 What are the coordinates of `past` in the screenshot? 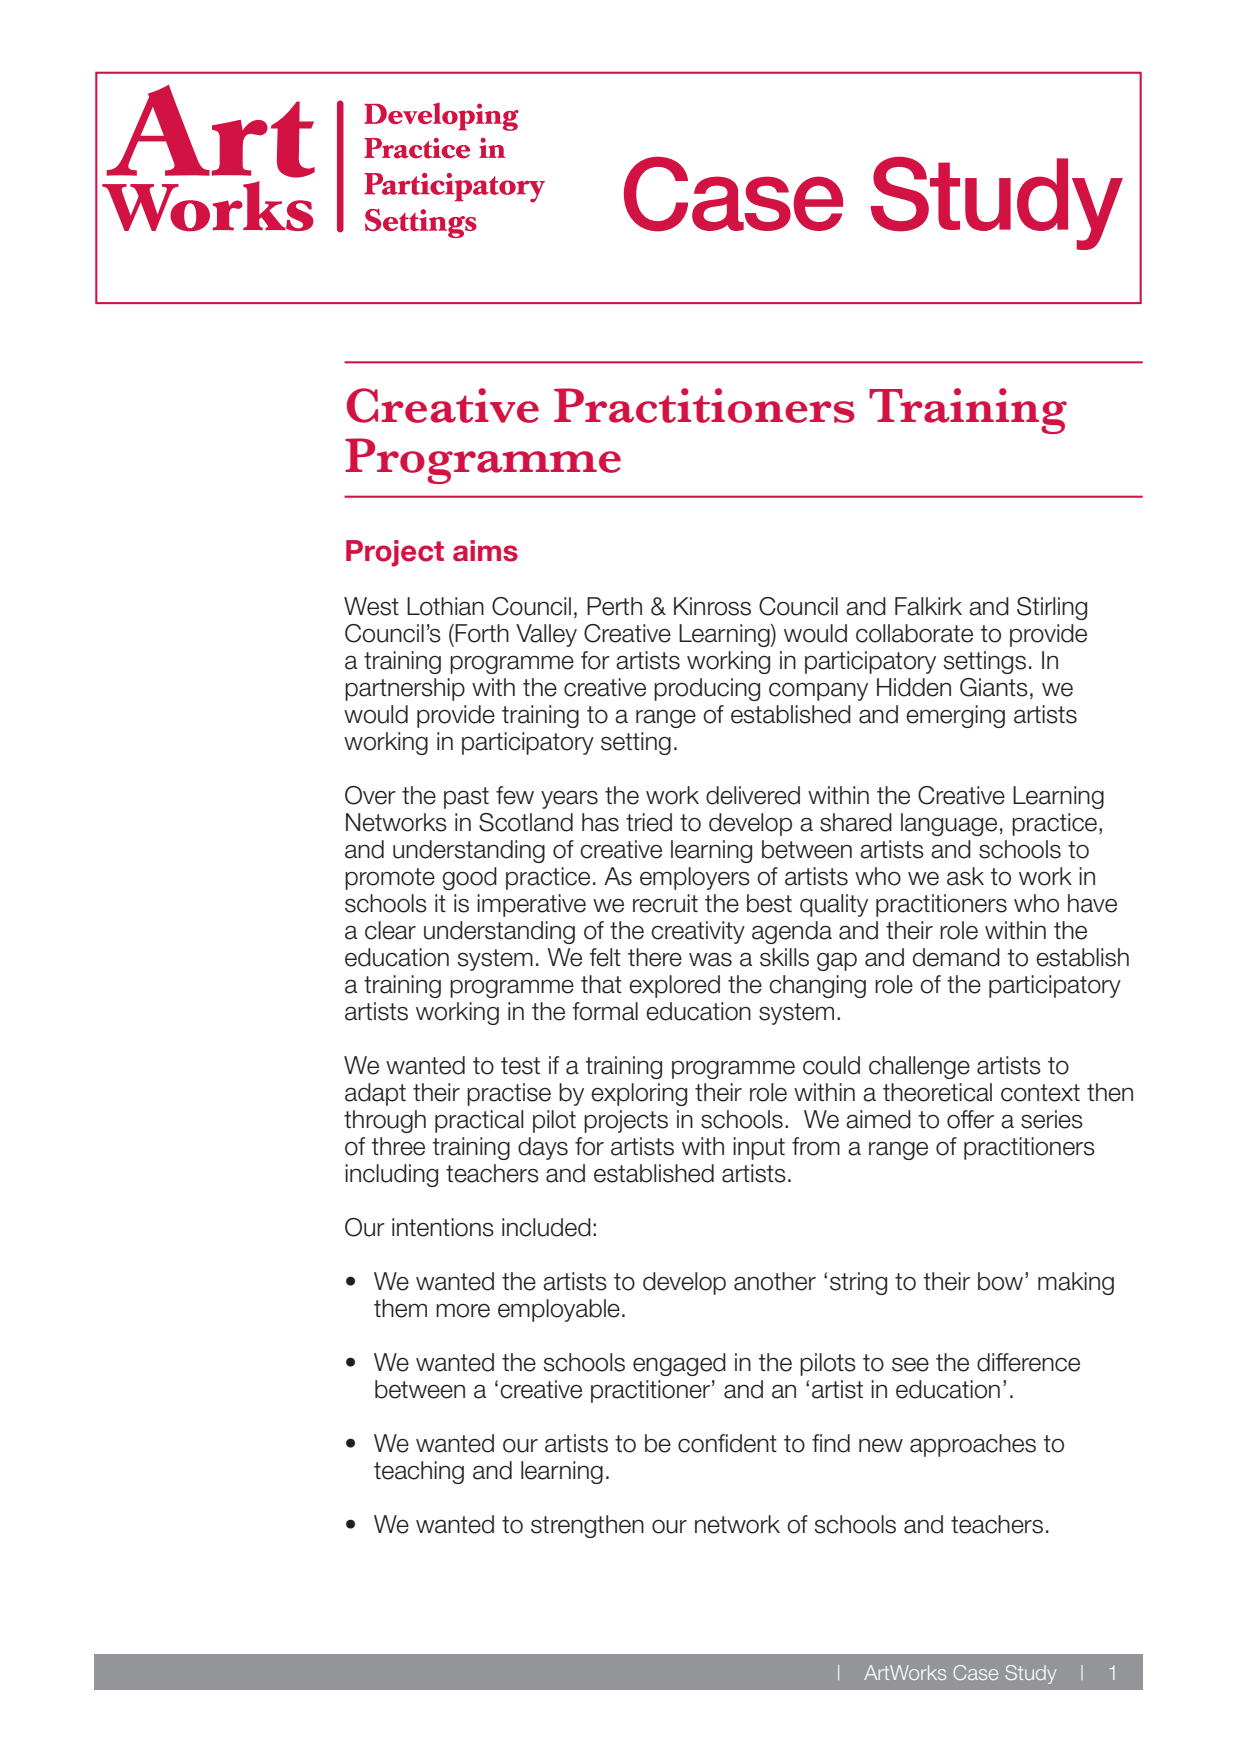 It's located at (466, 798).
